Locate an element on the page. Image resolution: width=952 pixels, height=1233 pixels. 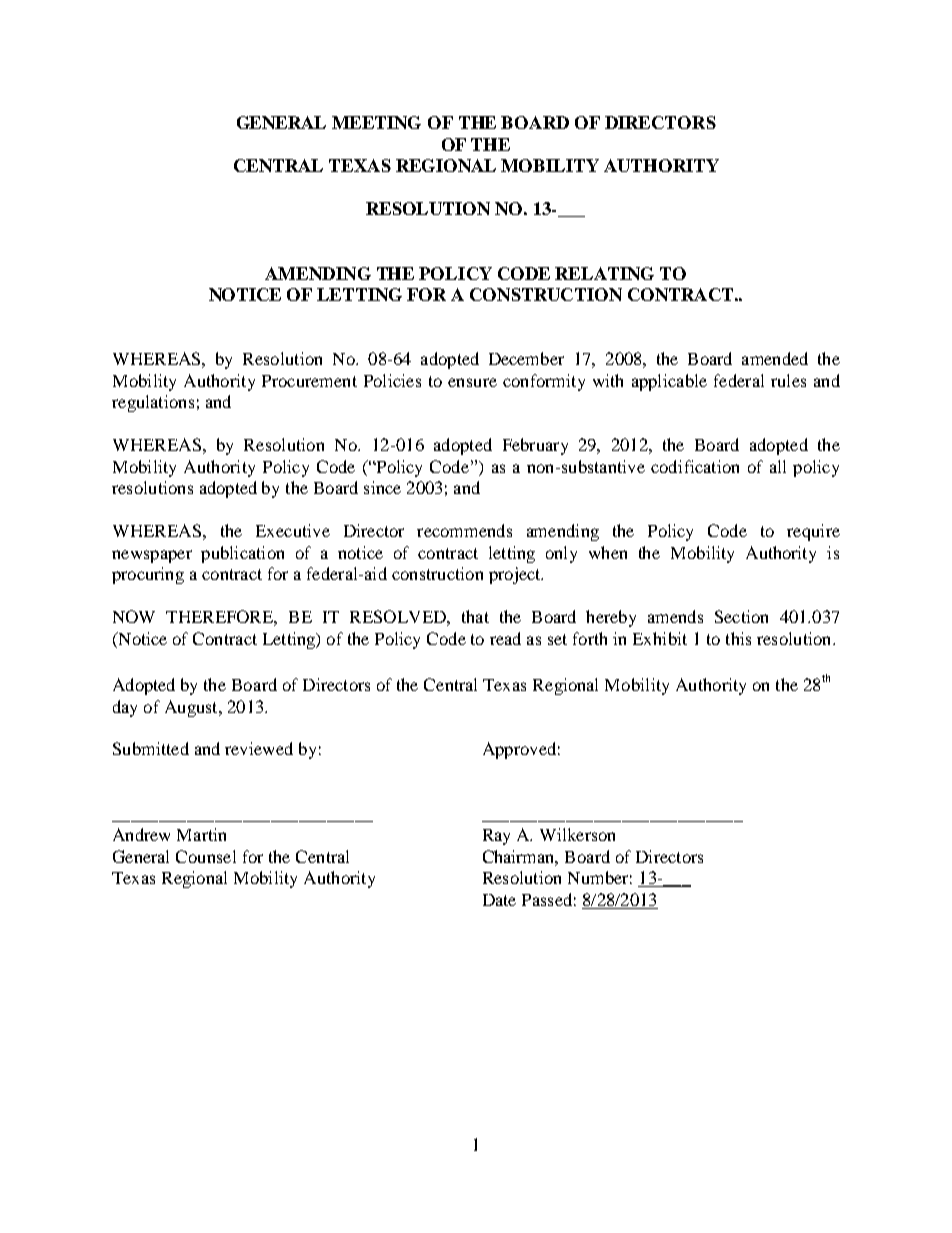
amended is located at coordinates (775, 358).
